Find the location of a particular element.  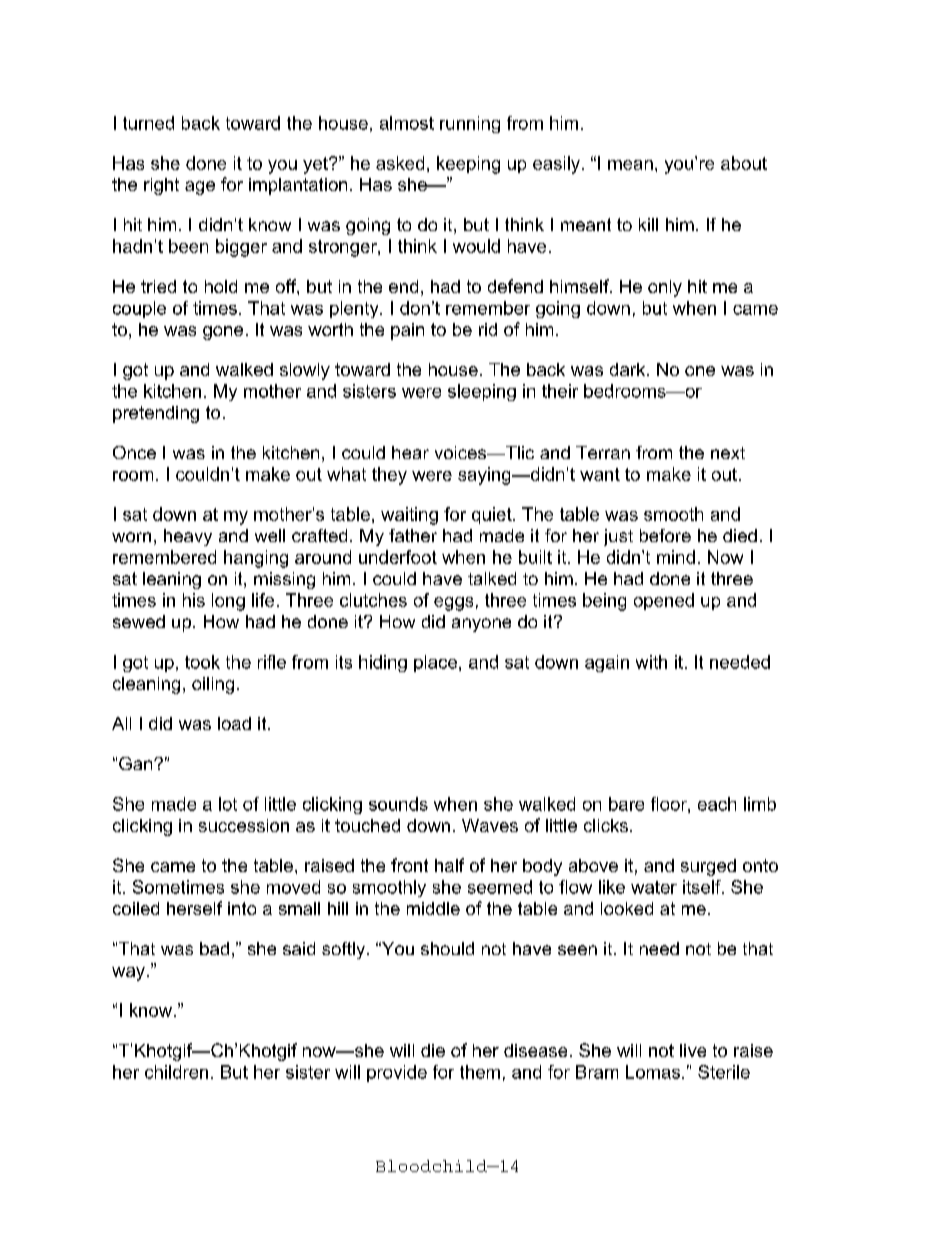

them is located at coordinates (480, 1072).
